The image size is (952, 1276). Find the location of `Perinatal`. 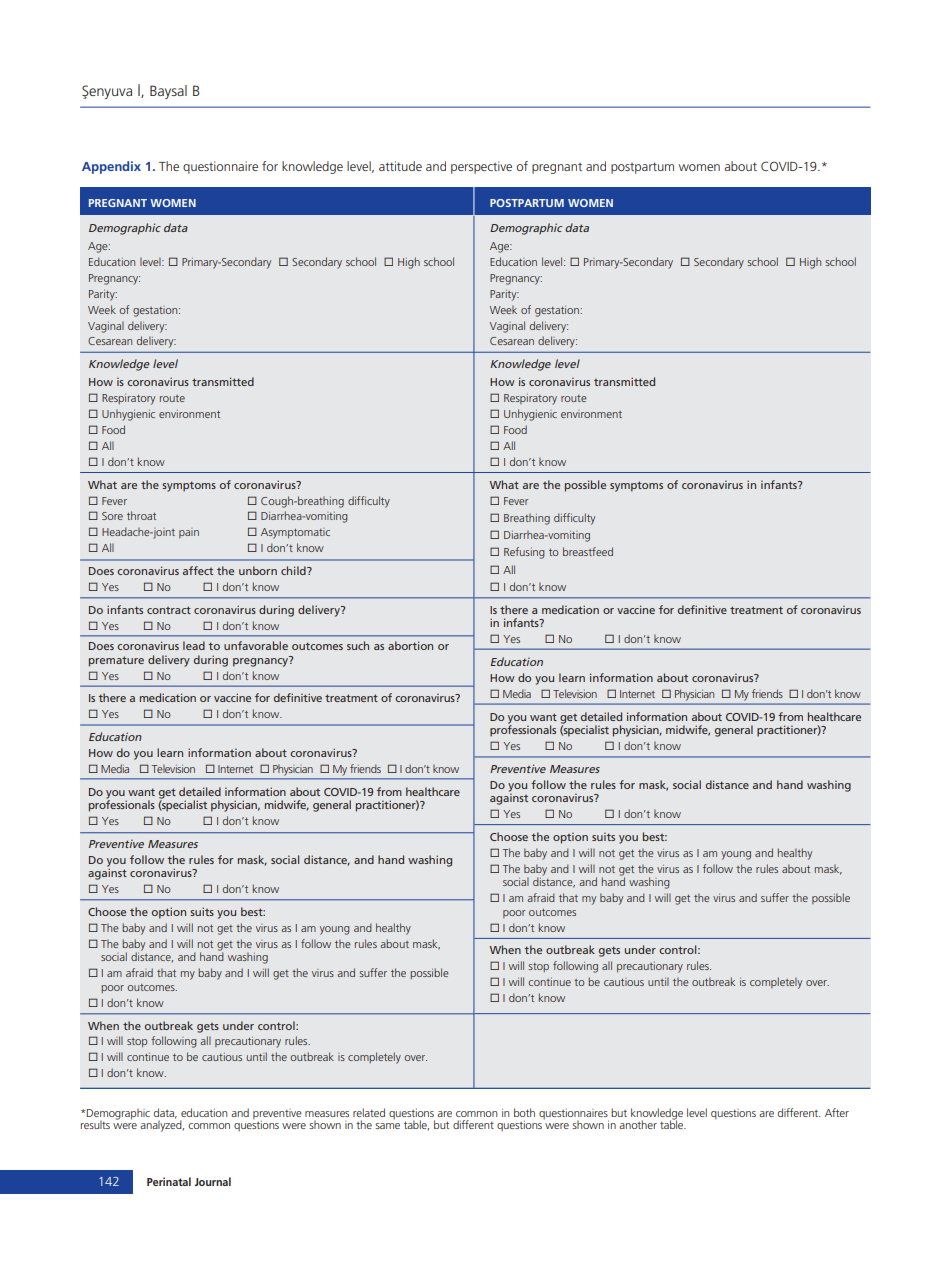

Perinatal is located at coordinates (169, 1181).
